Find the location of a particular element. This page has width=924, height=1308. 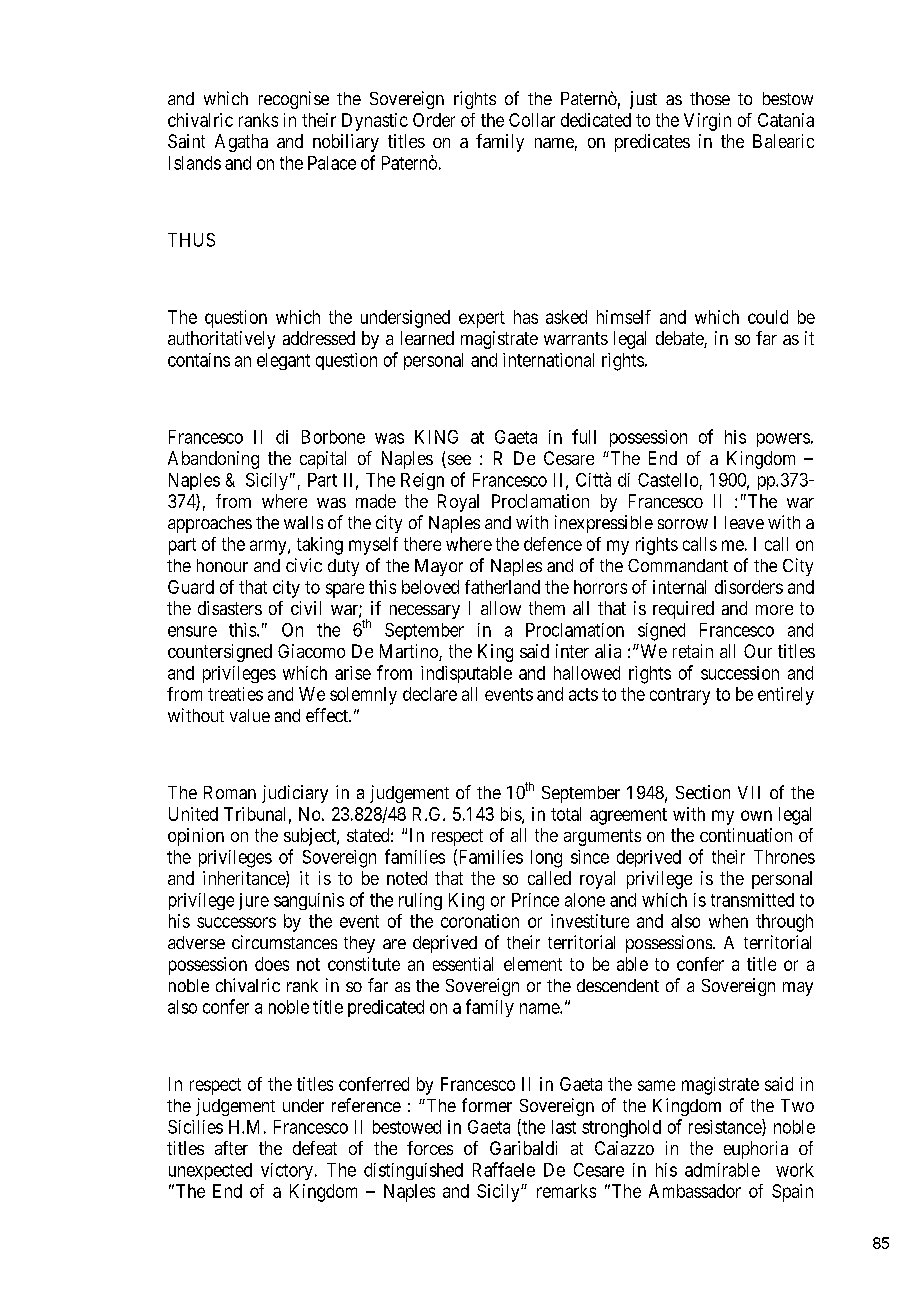

Virgin is located at coordinates (707, 122).
